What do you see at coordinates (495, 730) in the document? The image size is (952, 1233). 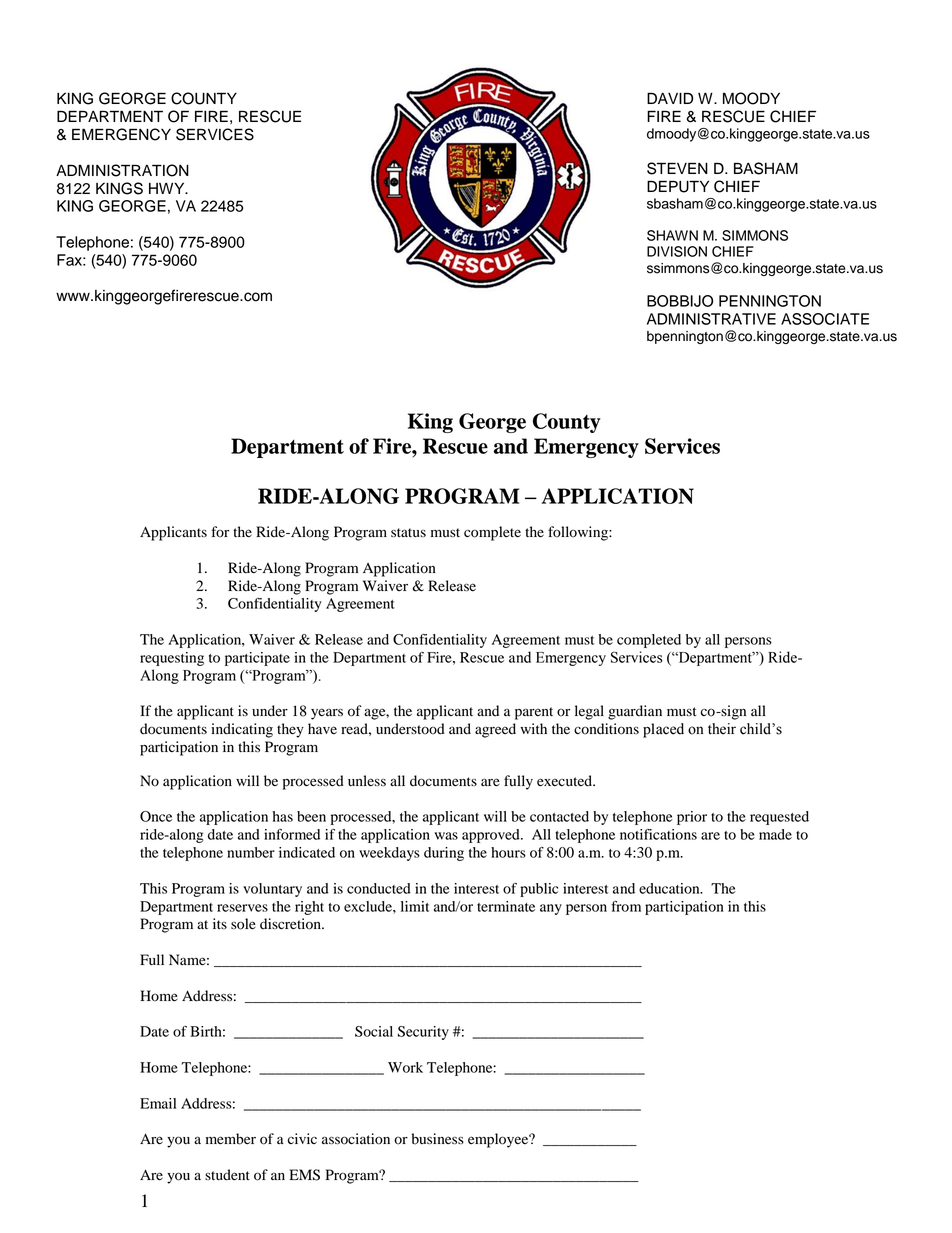 I see `agreed` at bounding box center [495, 730].
